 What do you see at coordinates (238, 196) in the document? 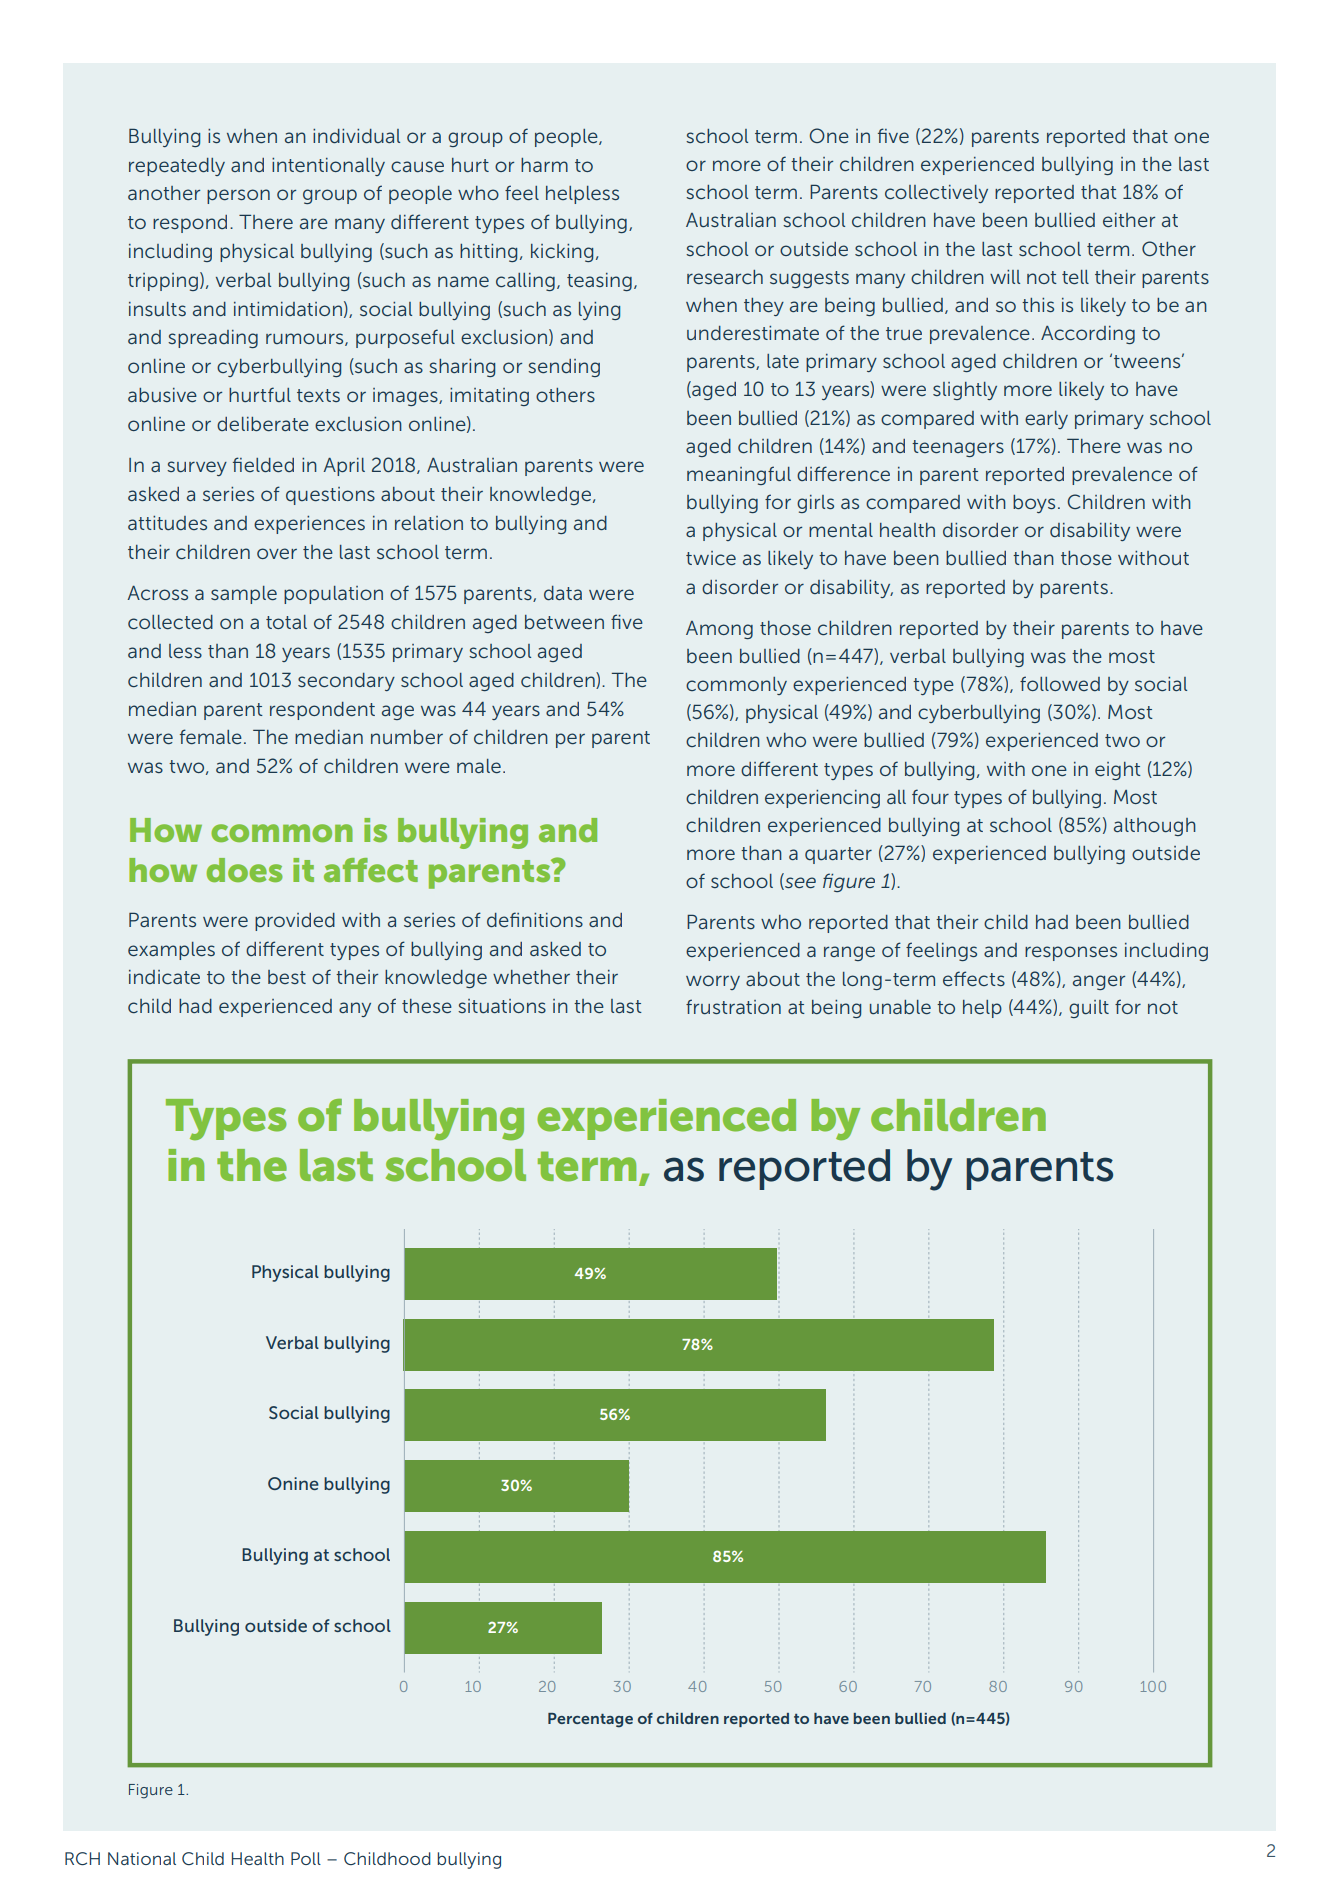
I see `person` at bounding box center [238, 196].
